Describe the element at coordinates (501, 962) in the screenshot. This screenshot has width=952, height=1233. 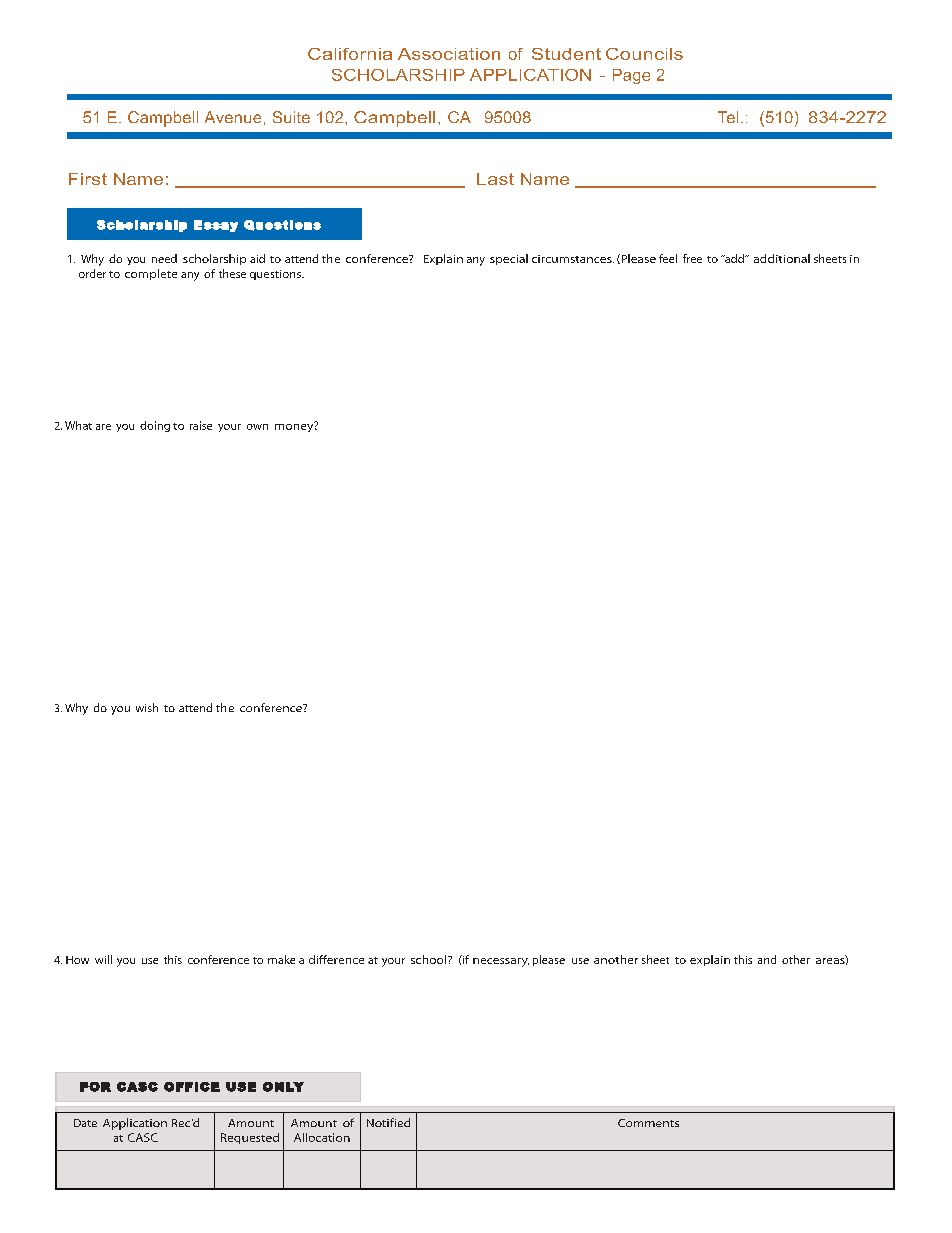
I see `necessary` at that location.
